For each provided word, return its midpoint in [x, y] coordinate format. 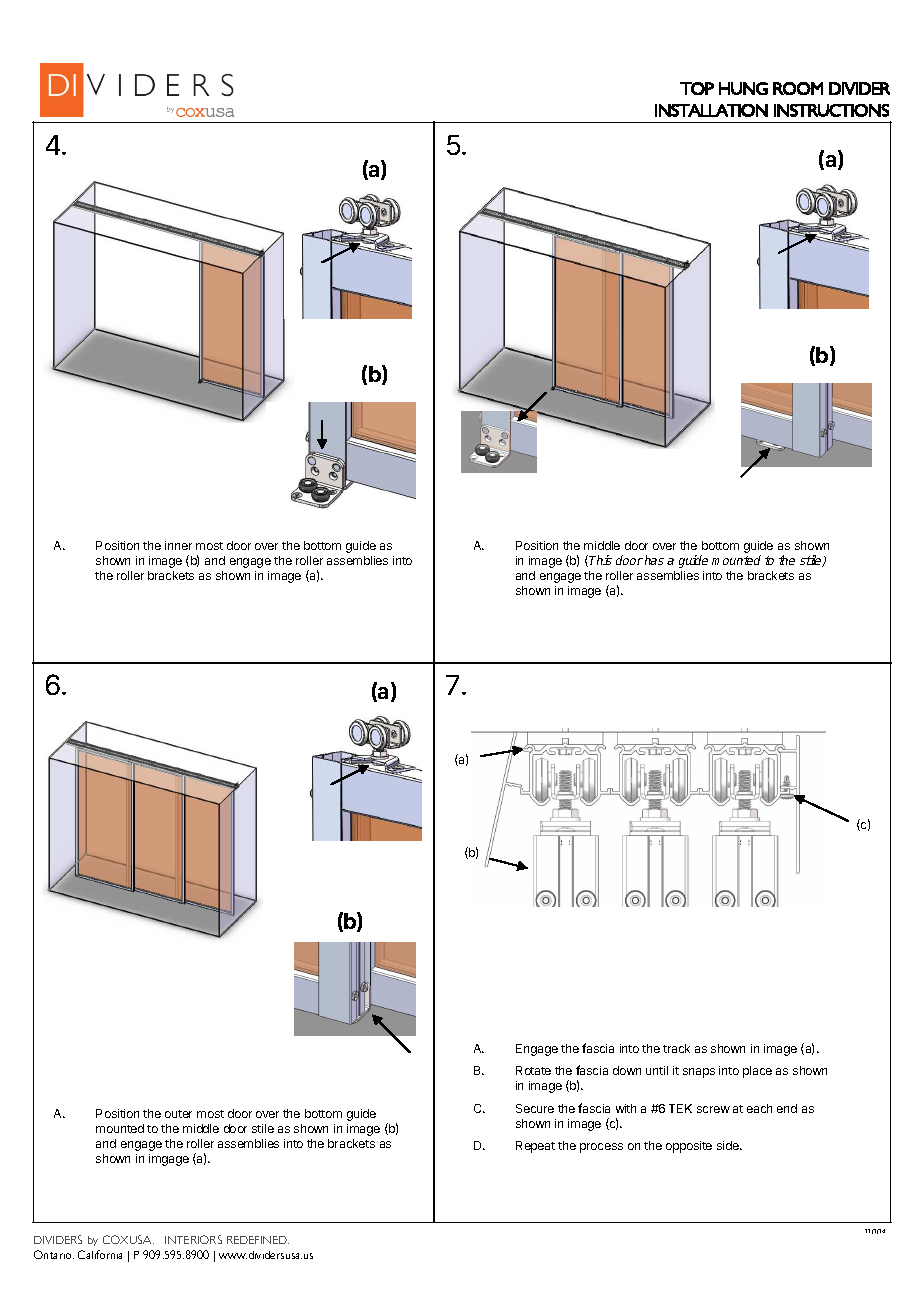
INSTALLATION [711, 110]
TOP [697, 88]
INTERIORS [193, 1239]
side [729, 1145]
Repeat [535, 1147]
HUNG [743, 88]
